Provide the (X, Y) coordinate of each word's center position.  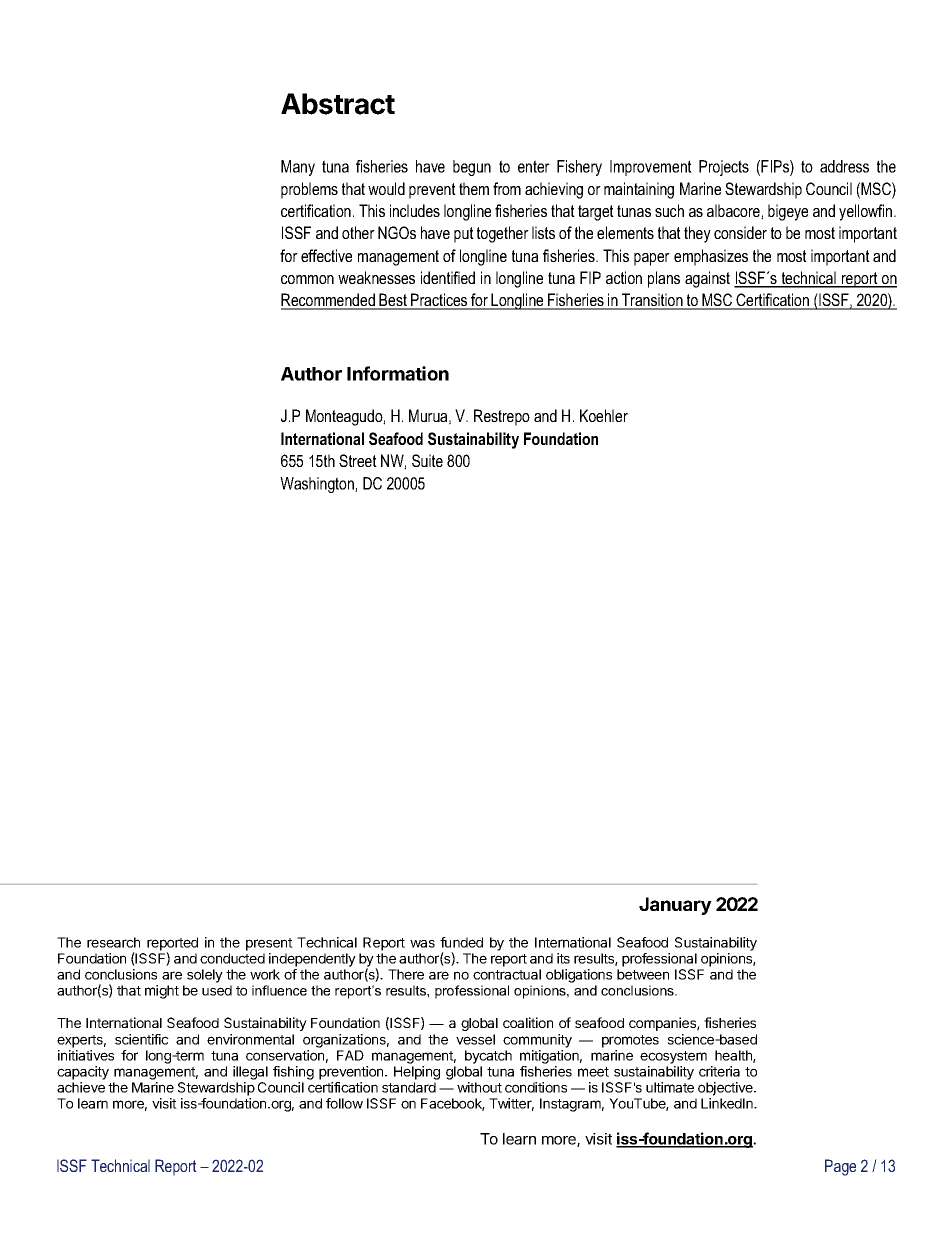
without (479, 1087)
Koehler (604, 415)
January (675, 906)
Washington (318, 485)
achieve (81, 1087)
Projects (724, 168)
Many (298, 168)
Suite (427, 460)
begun (472, 168)
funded (461, 942)
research (113, 942)
